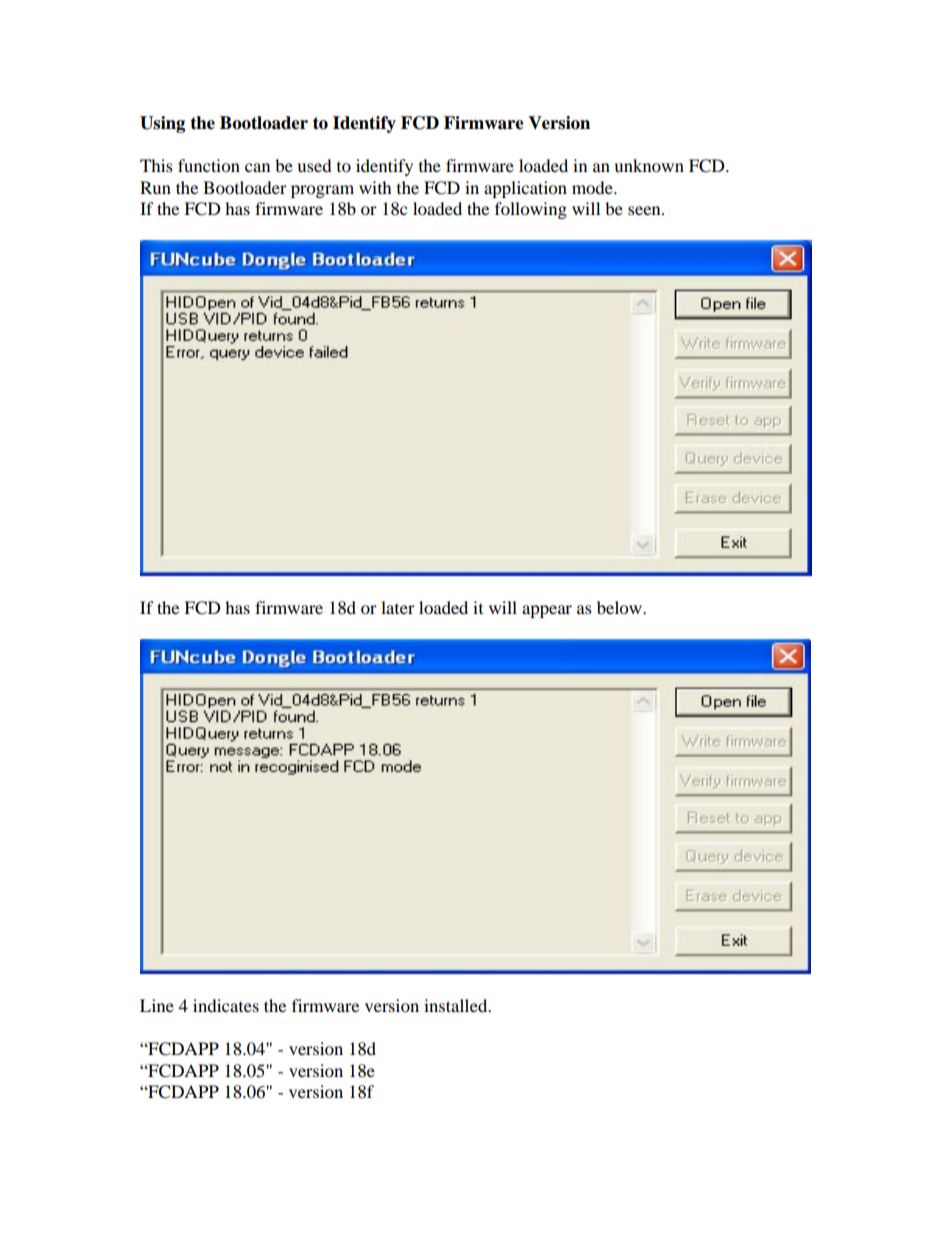 This document has height=1233, width=952. I want to click on mode, so click(593, 187).
